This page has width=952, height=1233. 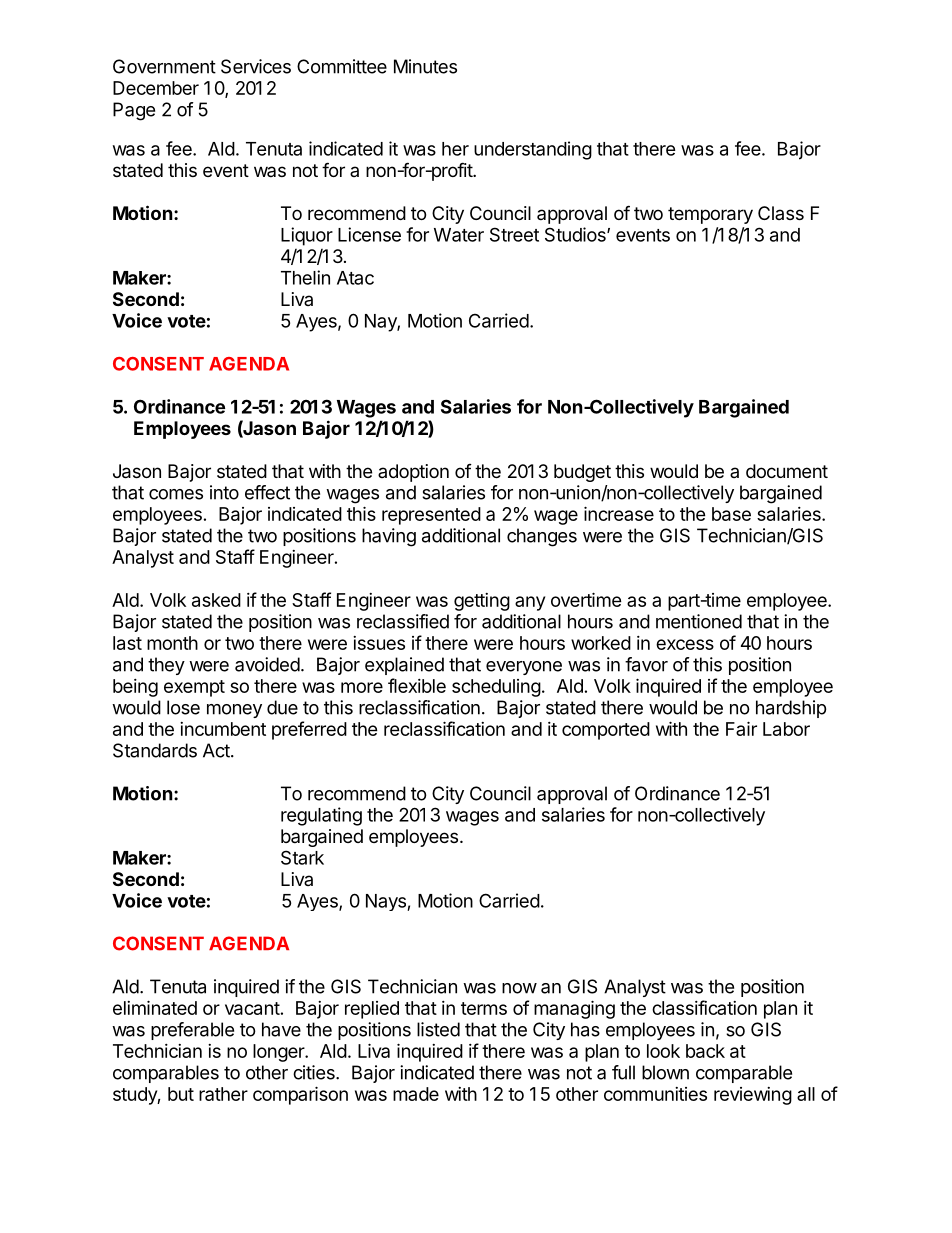 What do you see at coordinates (216, 750) in the page?
I see `Act` at bounding box center [216, 750].
